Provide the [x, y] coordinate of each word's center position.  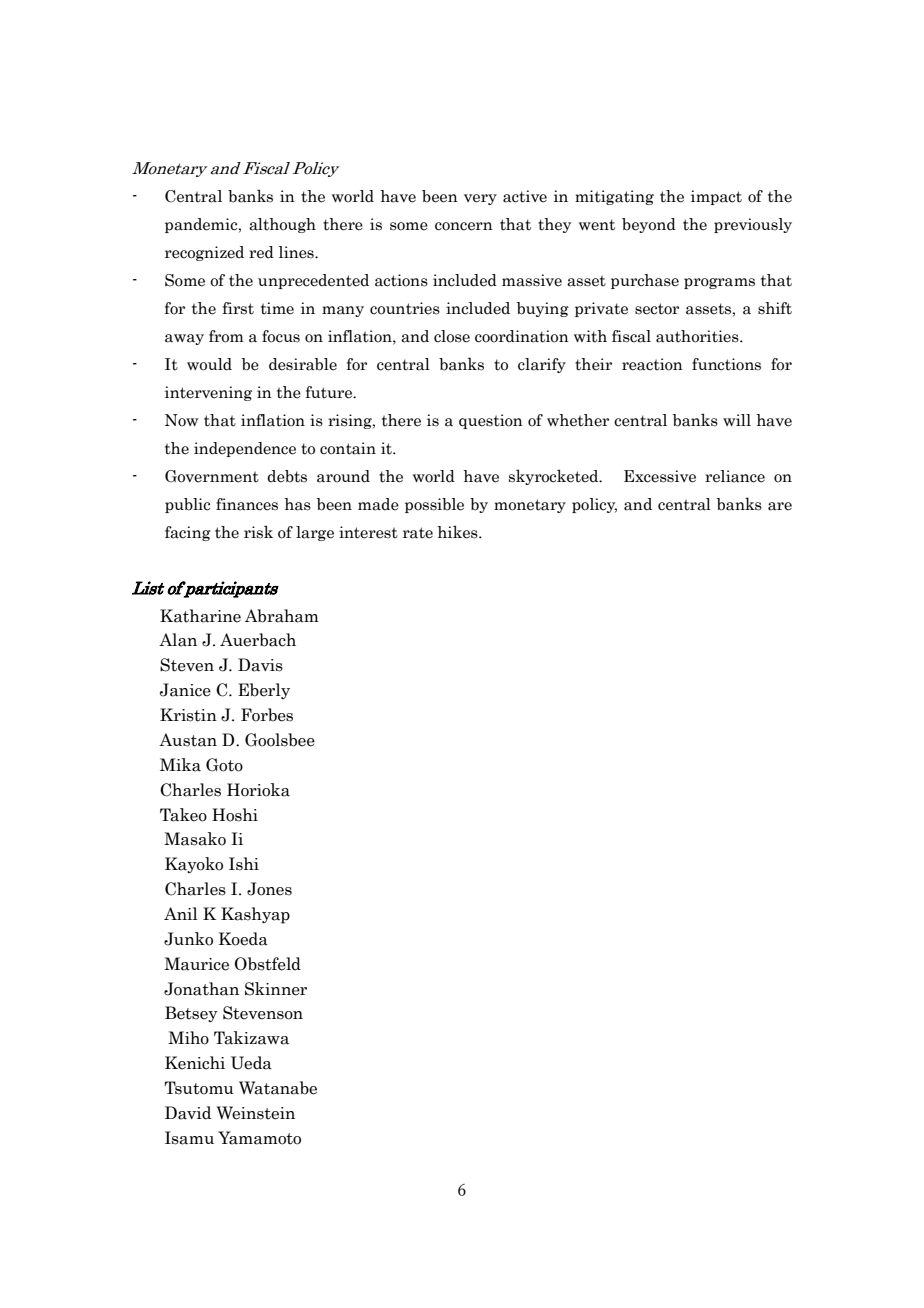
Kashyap [255, 915]
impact [716, 197]
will [737, 420]
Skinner [276, 989]
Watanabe [278, 1088]
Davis [260, 665]
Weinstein [256, 1113]
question [491, 421]
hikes [458, 532]
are [780, 506]
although [282, 225]
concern [464, 226]
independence [245, 449]
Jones [269, 889]
